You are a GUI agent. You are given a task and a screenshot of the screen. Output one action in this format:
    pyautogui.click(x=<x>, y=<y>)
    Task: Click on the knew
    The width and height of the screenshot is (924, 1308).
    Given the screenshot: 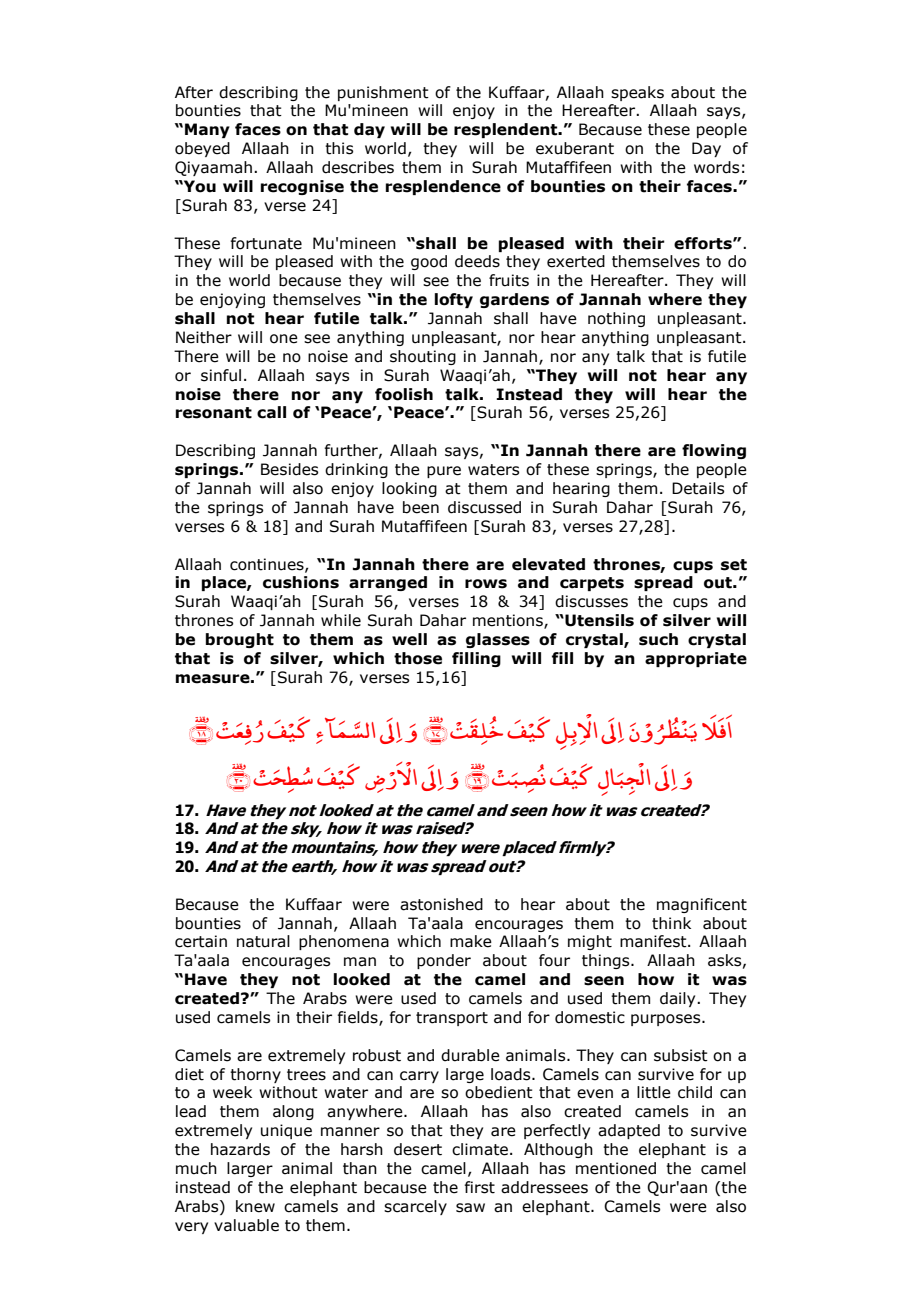 What is the action you would take?
    pyautogui.click(x=255, y=1206)
